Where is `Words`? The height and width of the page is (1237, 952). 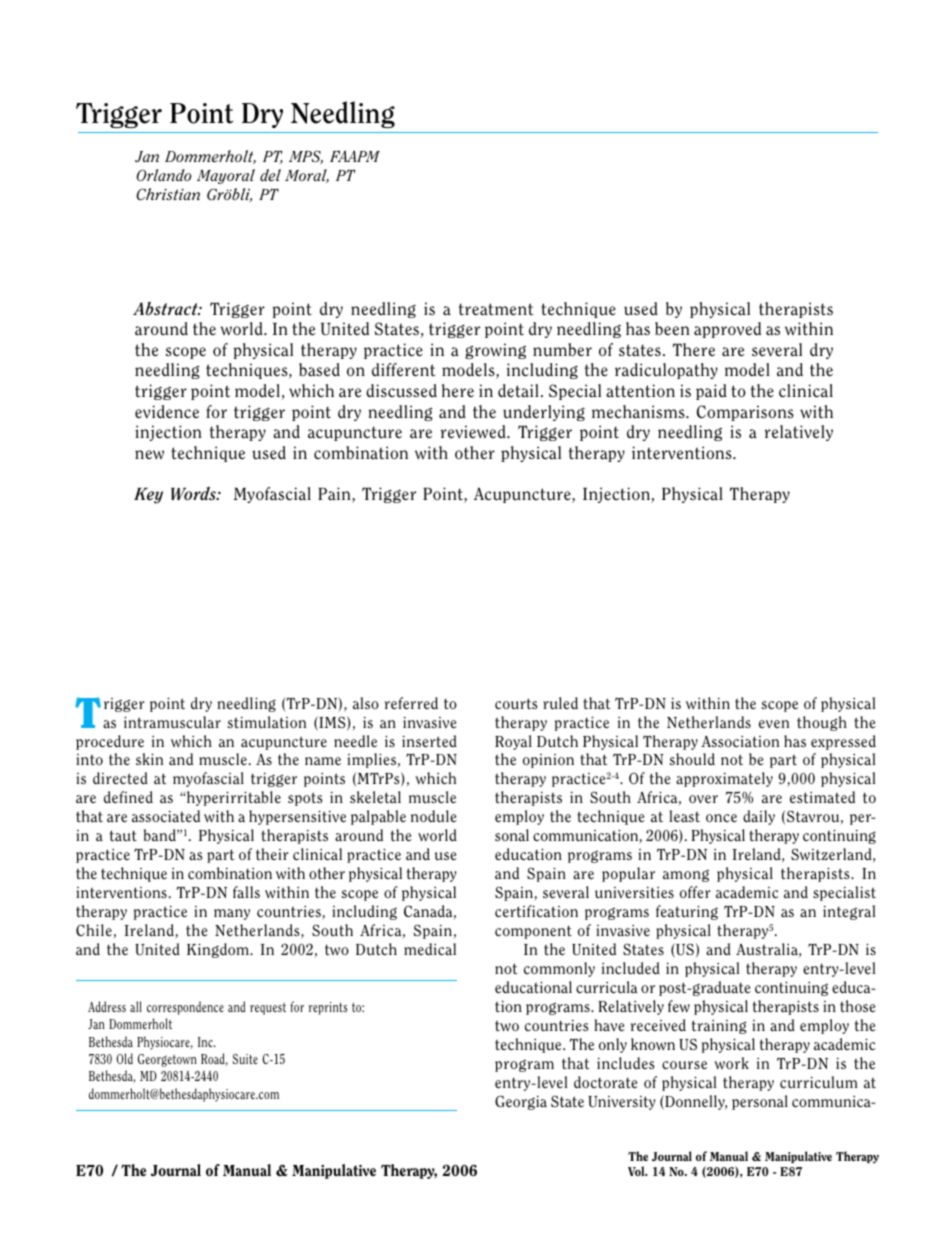
Words is located at coordinates (194, 493).
